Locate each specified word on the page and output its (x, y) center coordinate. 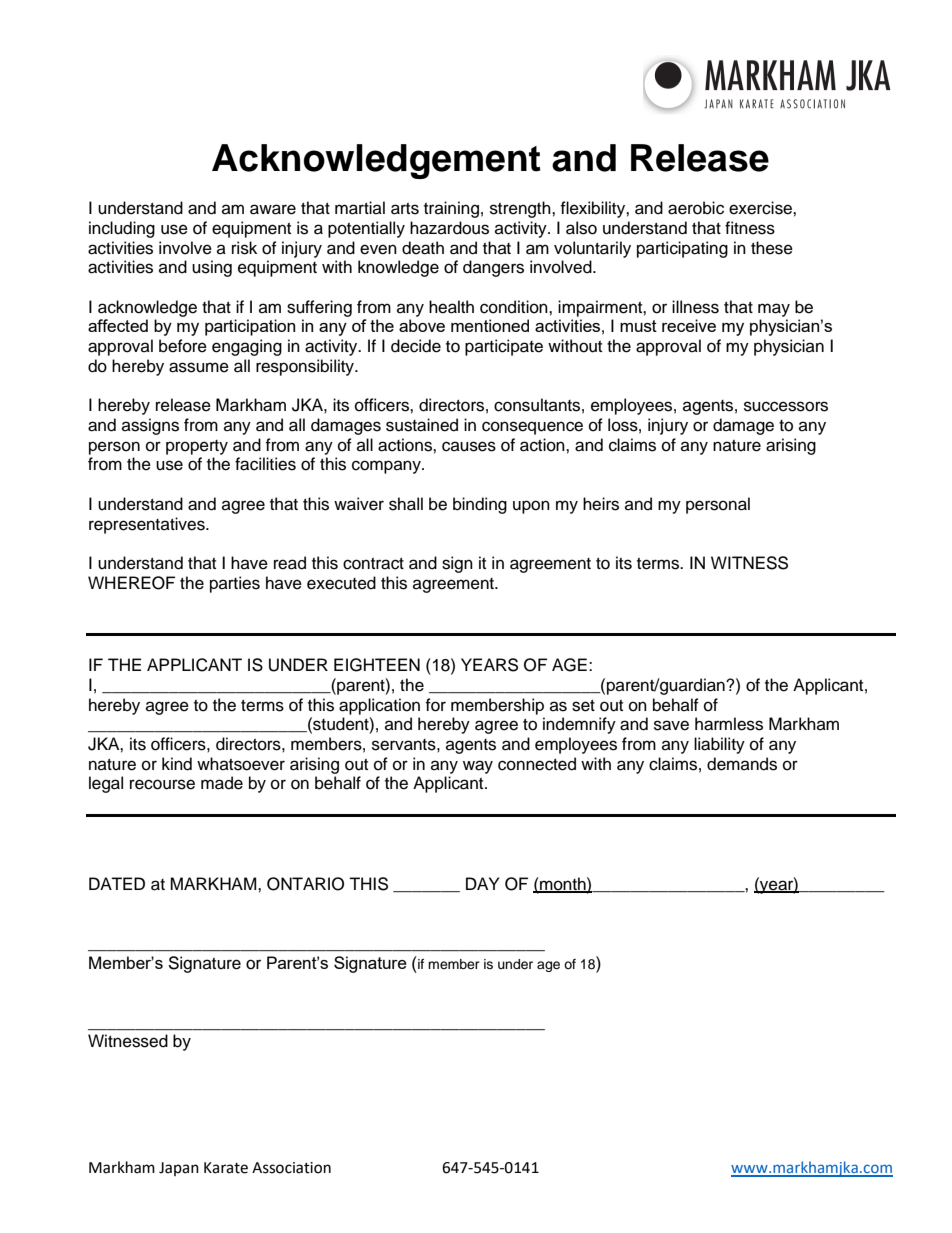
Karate (226, 1168)
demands (742, 764)
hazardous (449, 228)
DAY (482, 883)
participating (682, 249)
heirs (601, 504)
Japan (179, 1169)
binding (480, 505)
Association (291, 1168)
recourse (162, 784)
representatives (148, 525)
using (212, 268)
